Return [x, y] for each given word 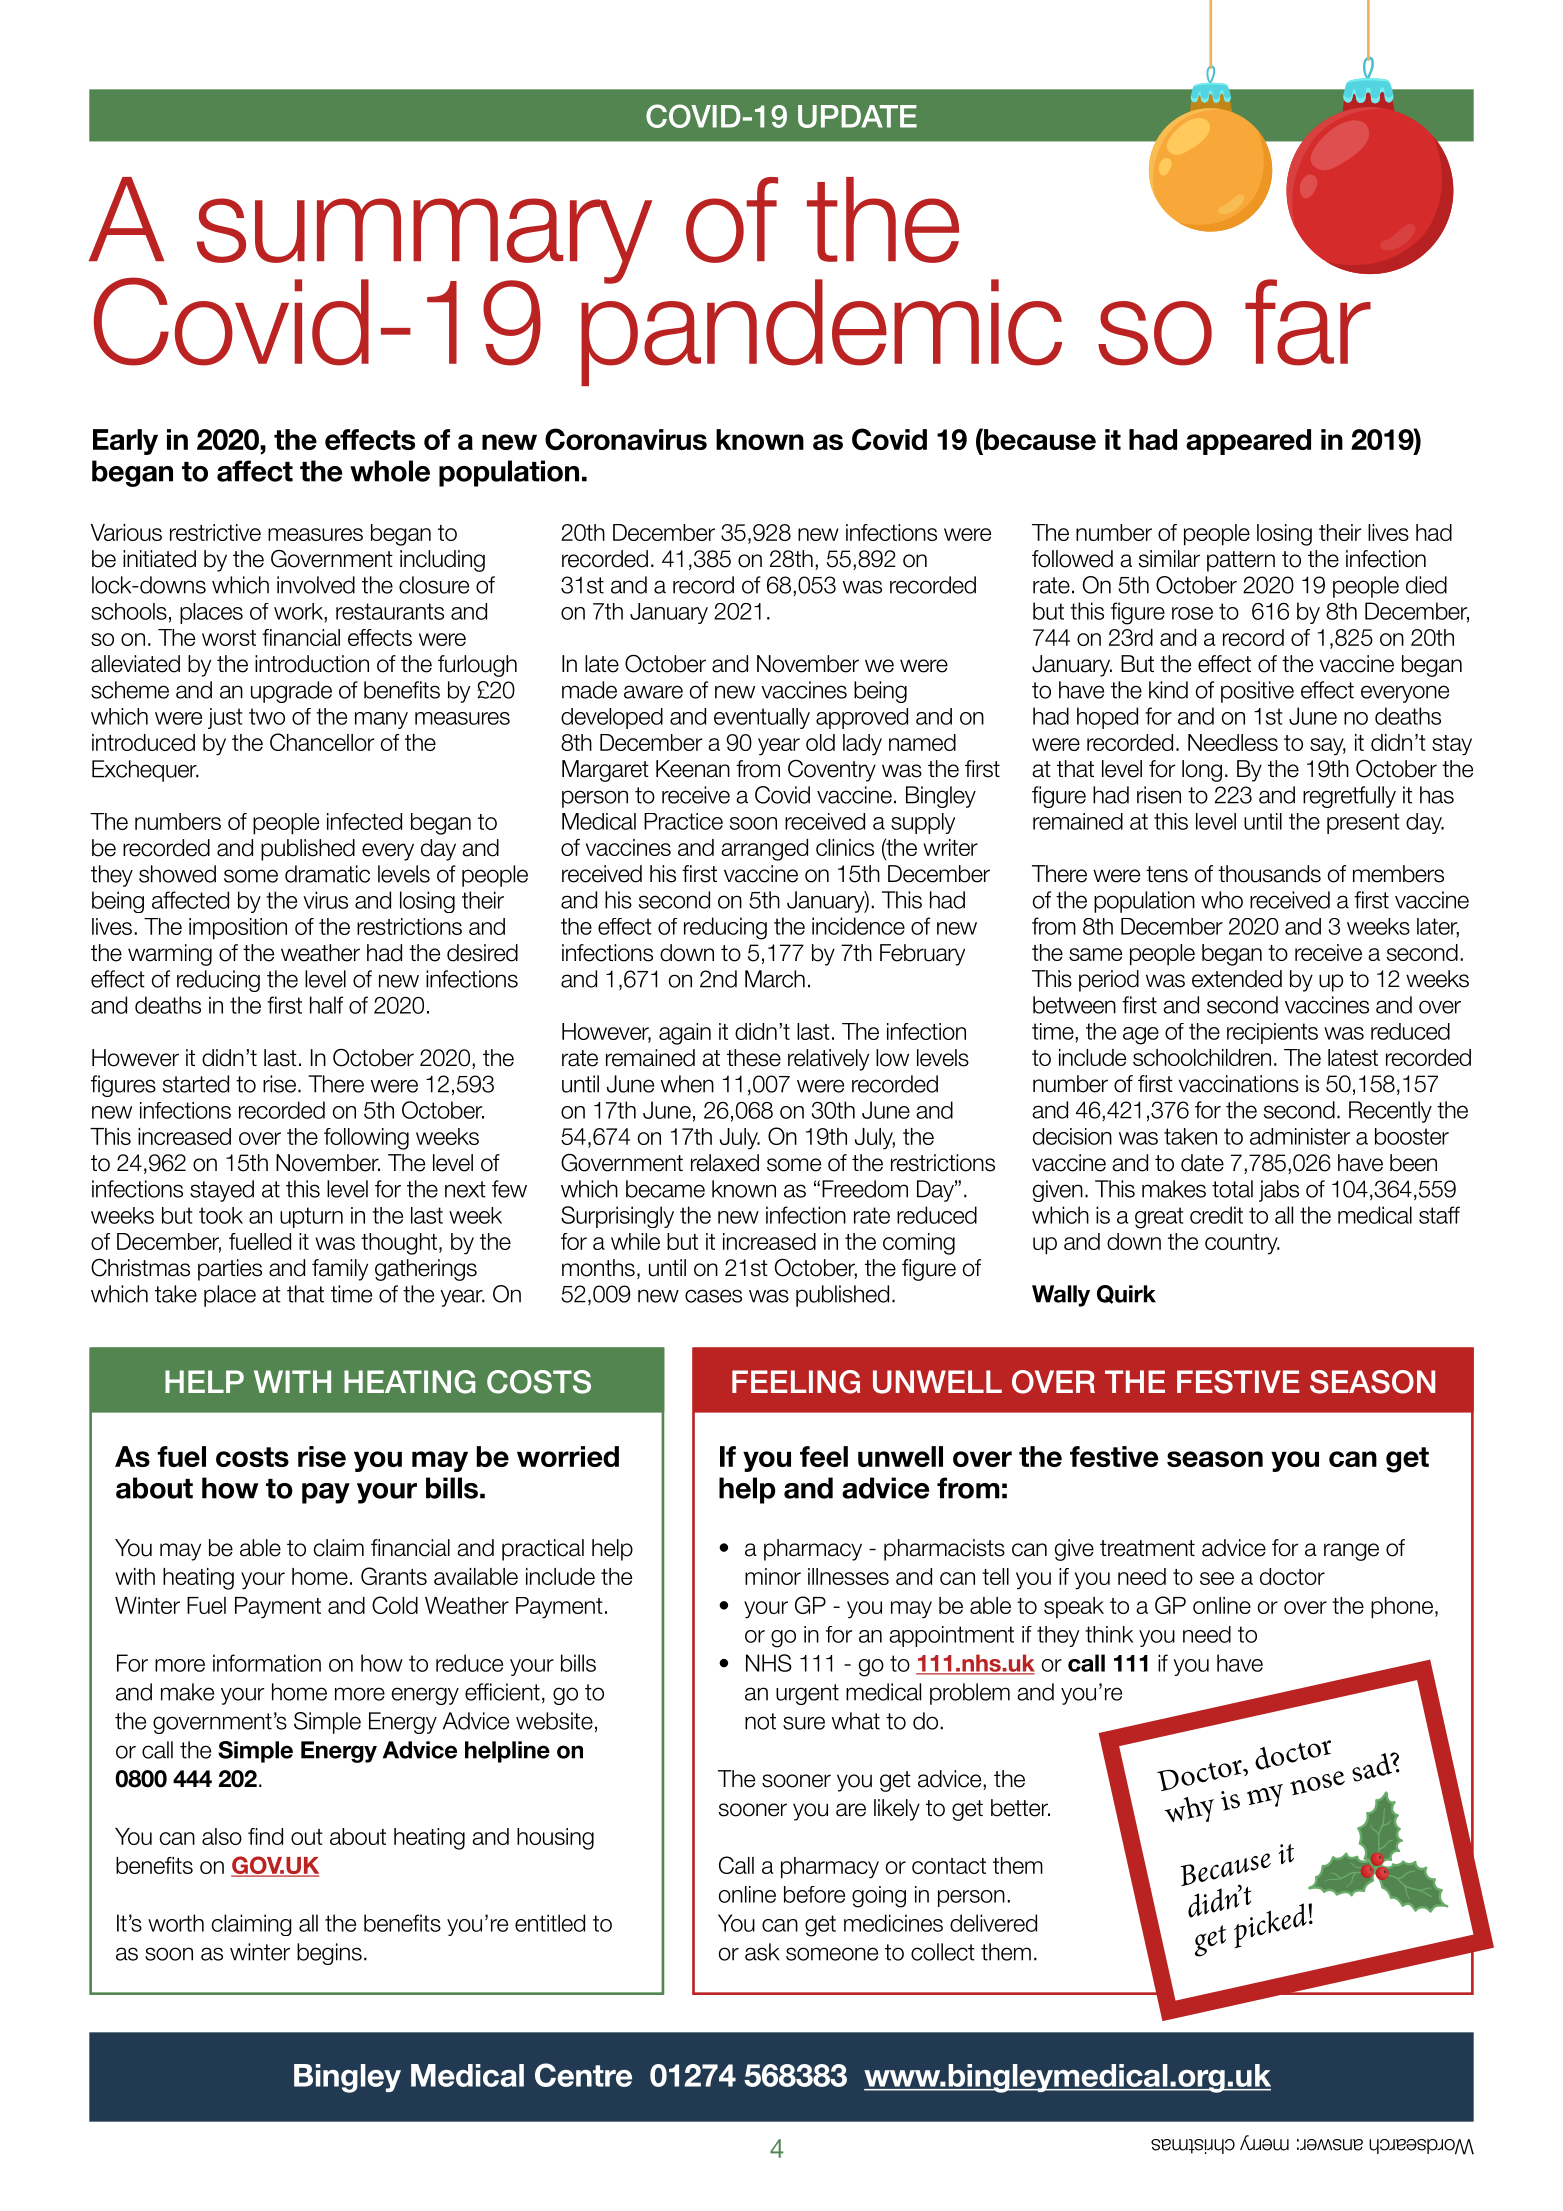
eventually [762, 718]
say [1328, 747]
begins [329, 1954]
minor [773, 1576]
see [1217, 1578]
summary [424, 242]
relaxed [725, 1163]
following [366, 1139]
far [1308, 322]
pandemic [821, 331]
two [267, 716]
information [267, 1663]
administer [1300, 1136]
